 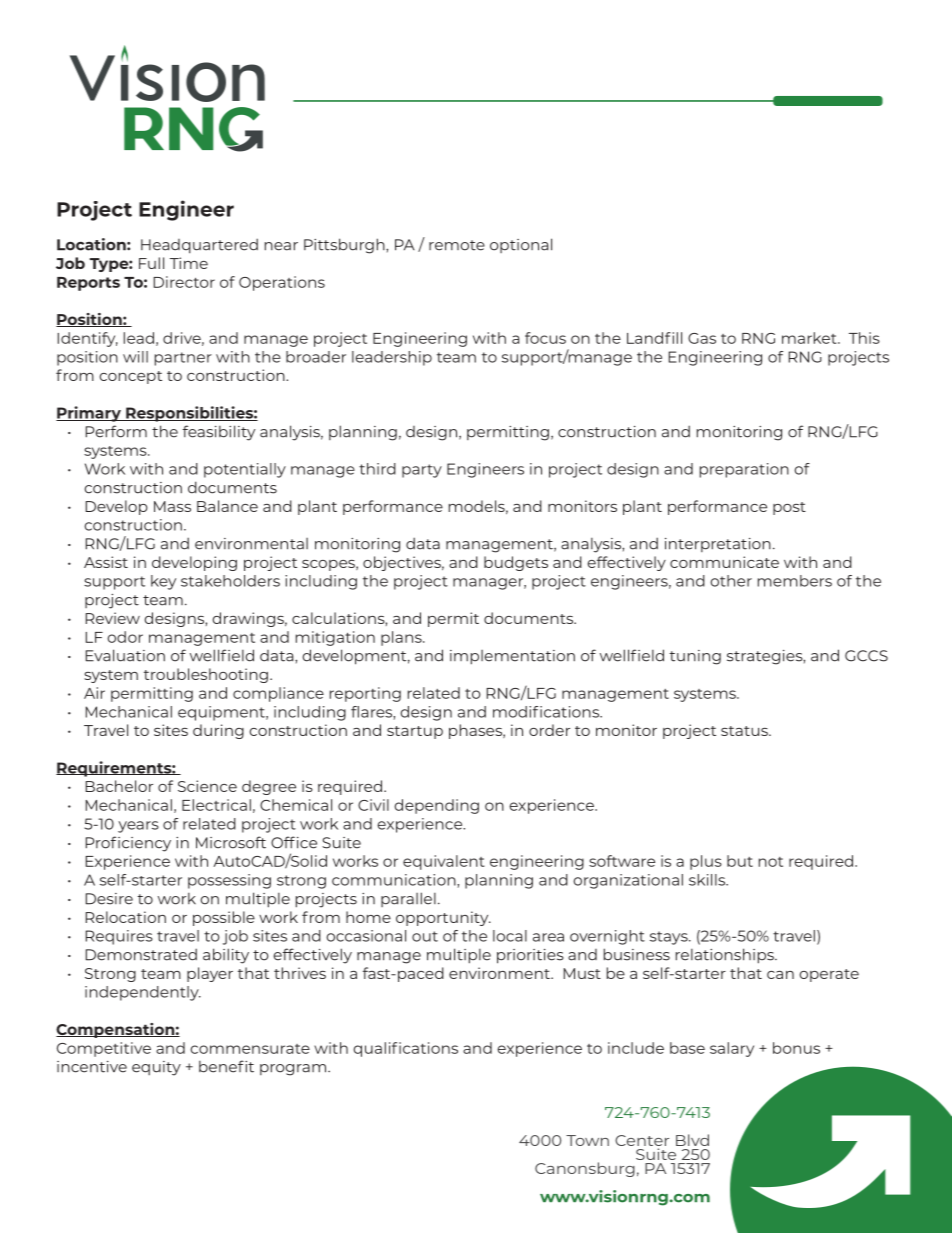 I want to click on Director, so click(x=184, y=282).
